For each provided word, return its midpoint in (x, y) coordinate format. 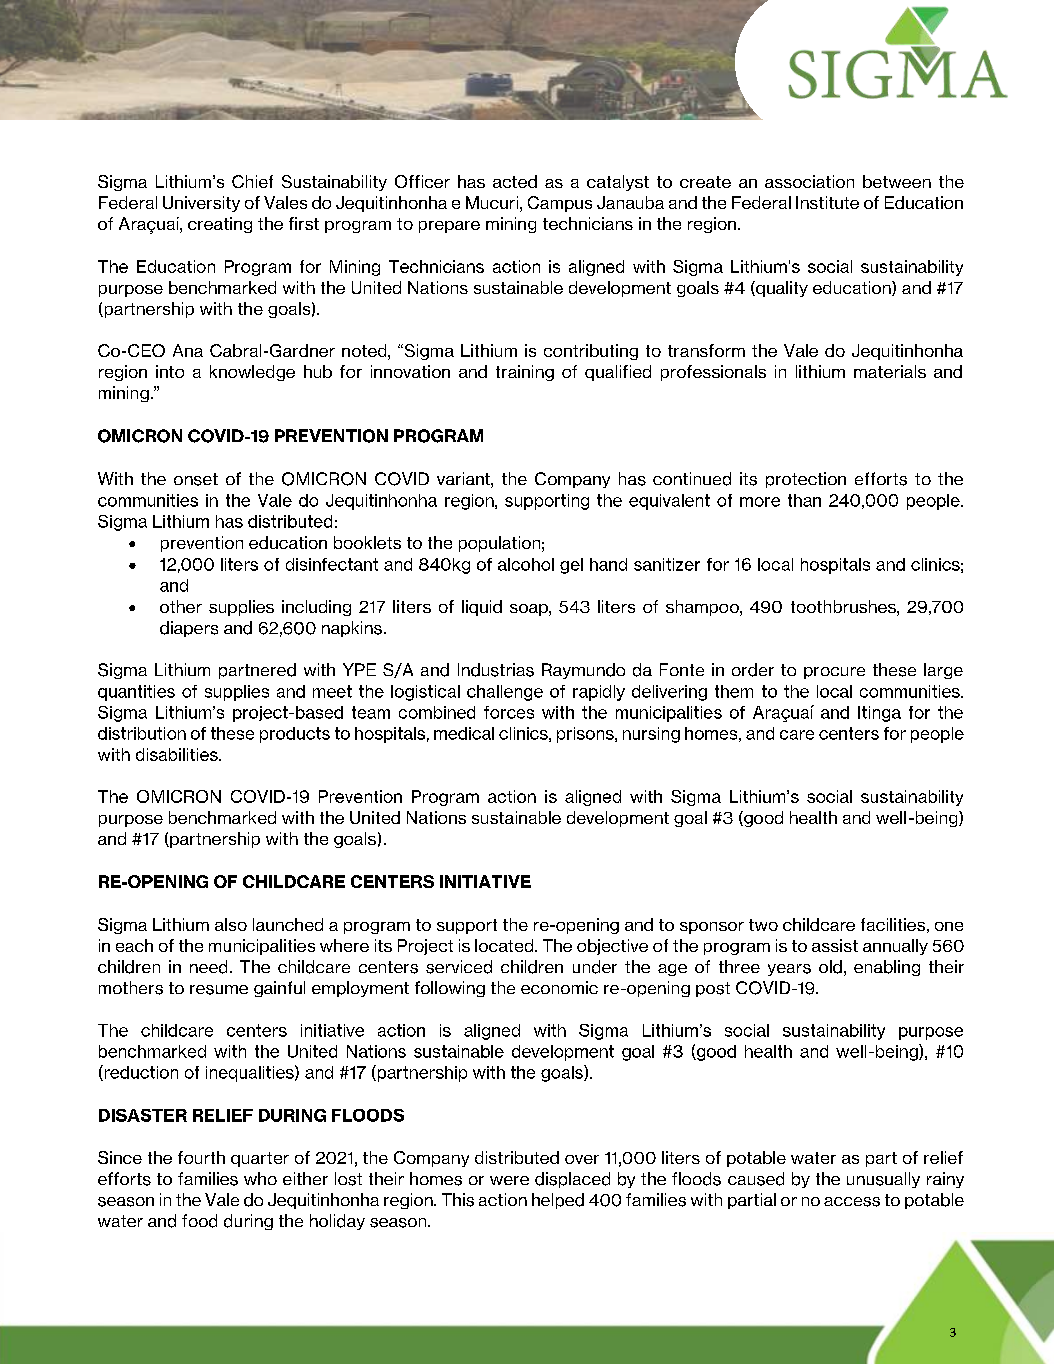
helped (558, 1201)
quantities (136, 693)
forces (509, 712)
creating (220, 225)
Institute (827, 202)
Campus (560, 204)
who (260, 1178)
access (852, 1202)
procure (834, 673)
